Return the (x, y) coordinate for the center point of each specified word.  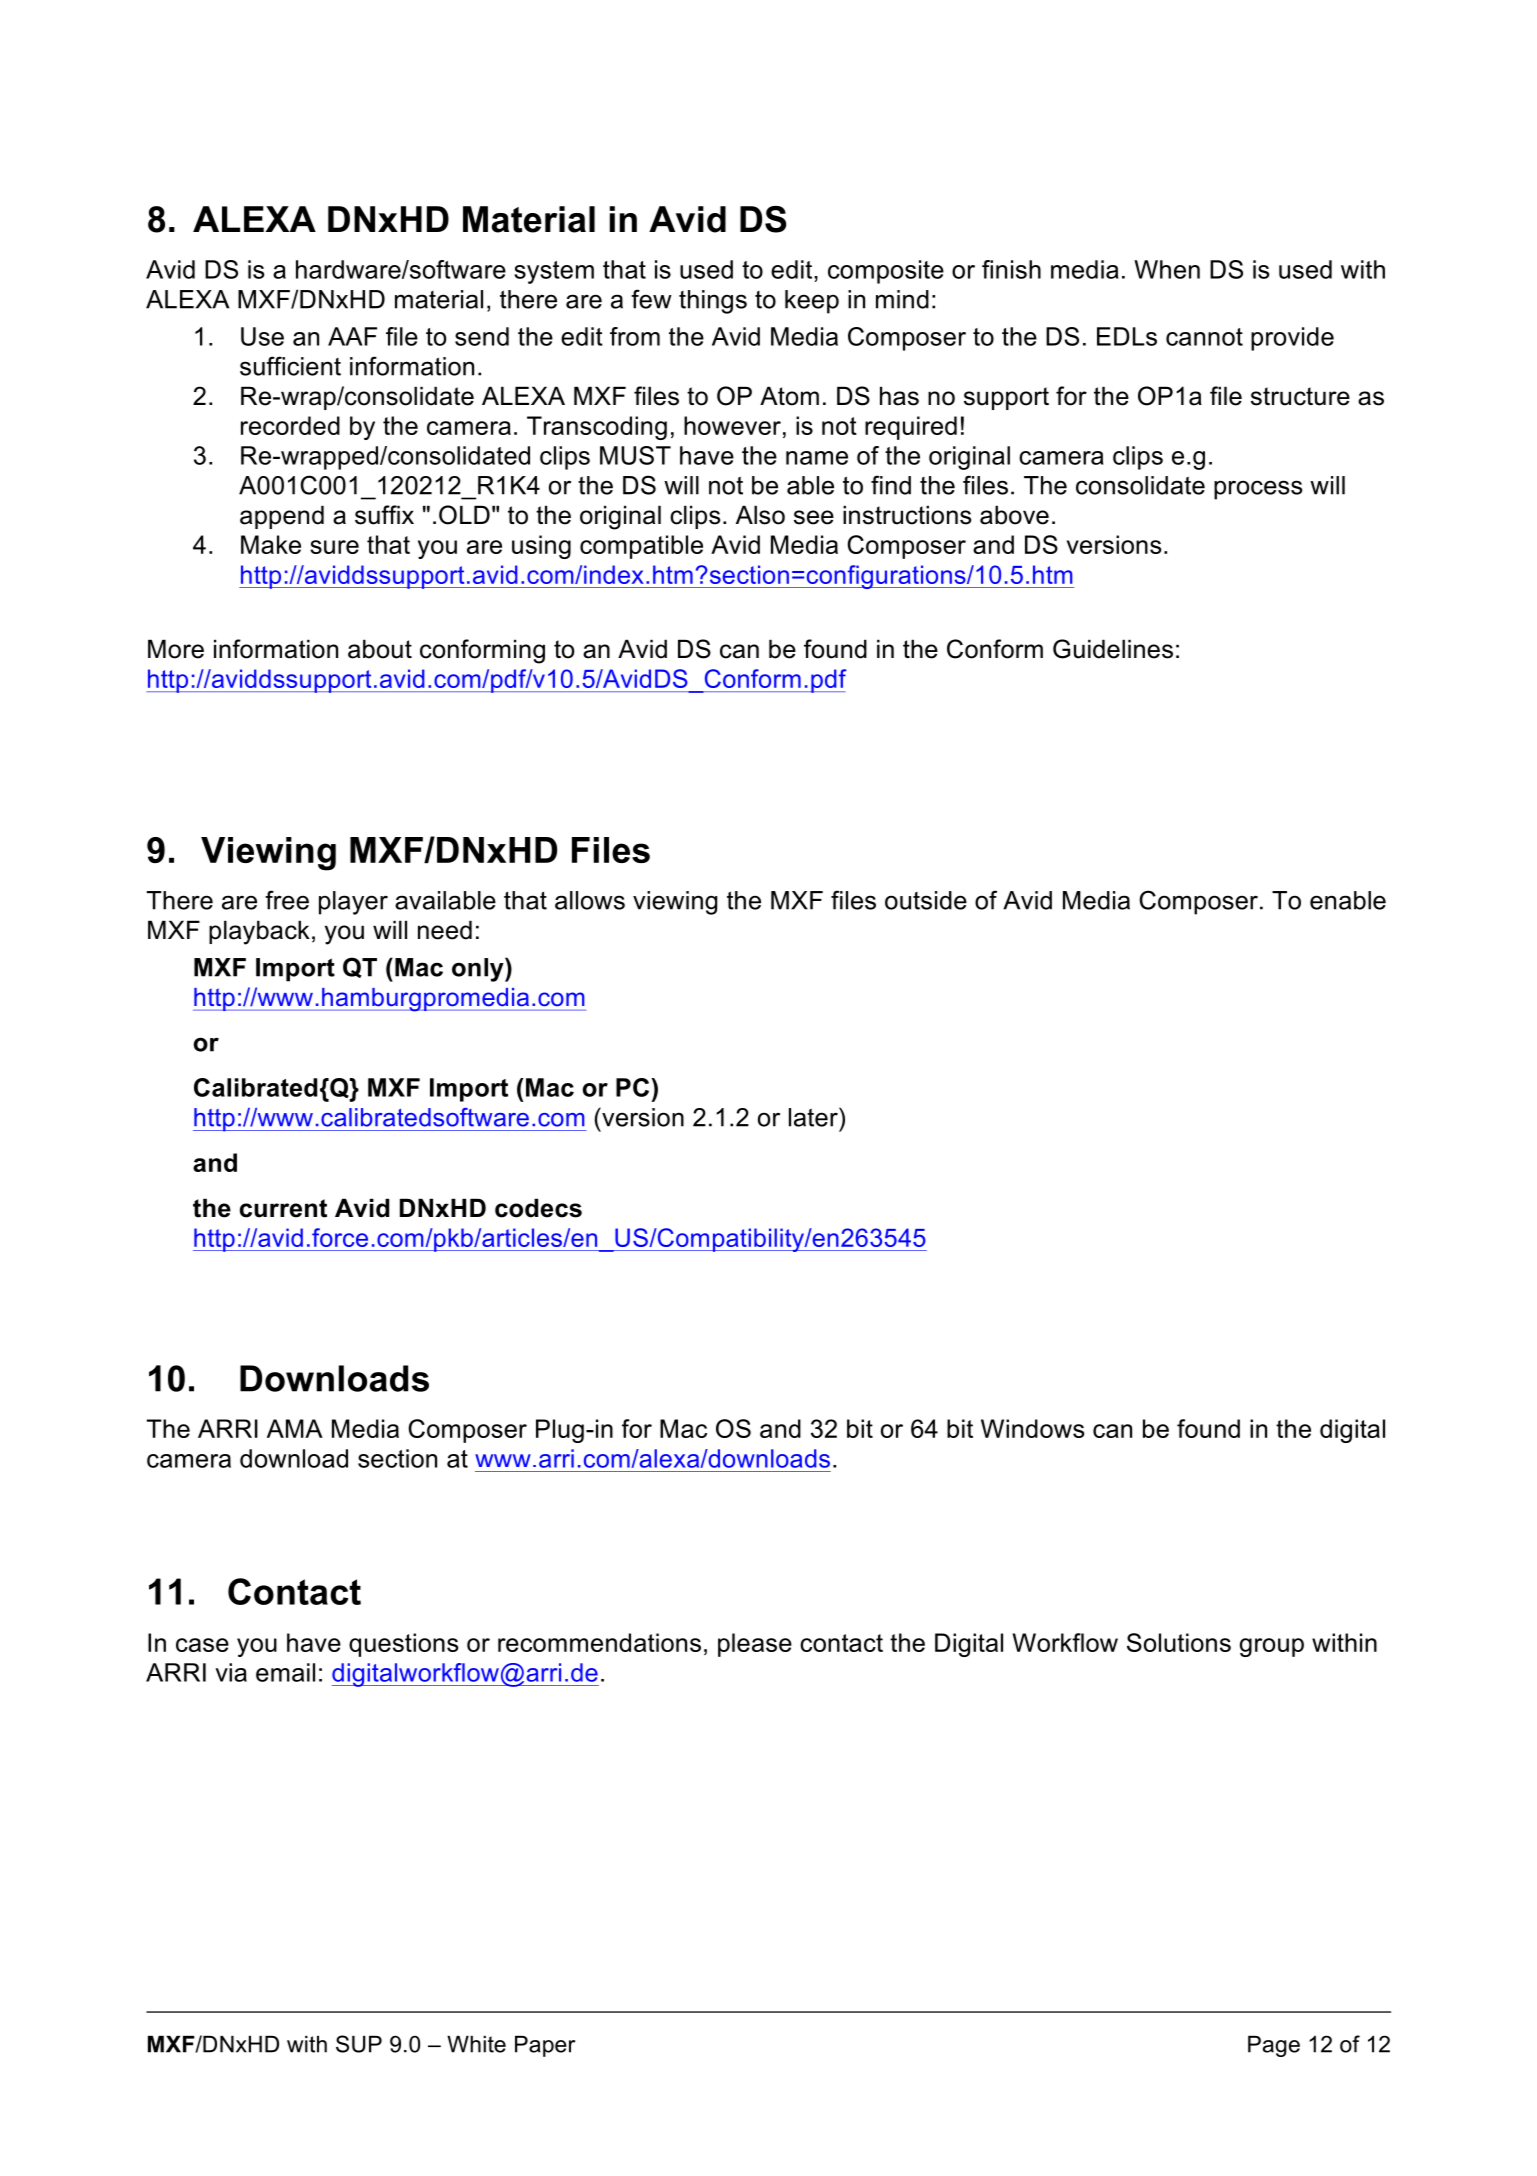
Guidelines (1113, 649)
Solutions (1179, 1642)
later (814, 1117)
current (283, 1208)
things (713, 302)
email (285, 1672)
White (476, 2044)
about (380, 649)
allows (590, 900)
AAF (352, 336)
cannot (1204, 337)
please (755, 1645)
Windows (1032, 1428)
